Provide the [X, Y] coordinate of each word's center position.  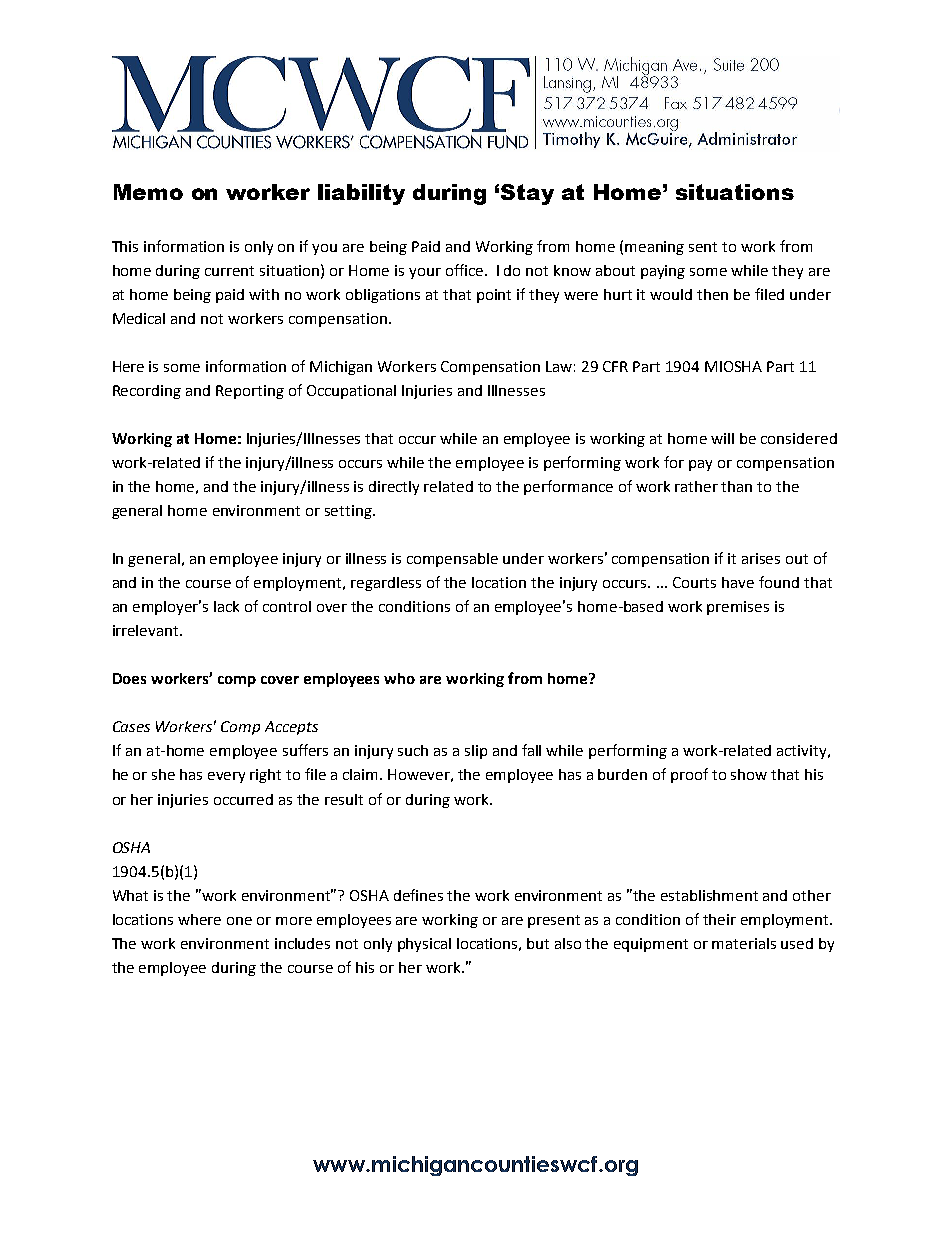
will [722, 438]
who [399, 678]
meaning [654, 248]
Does [129, 678]
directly [394, 488]
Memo [148, 192]
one [239, 921]
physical [424, 945]
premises [738, 608]
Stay [527, 194]
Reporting [250, 392]
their [719, 919]
